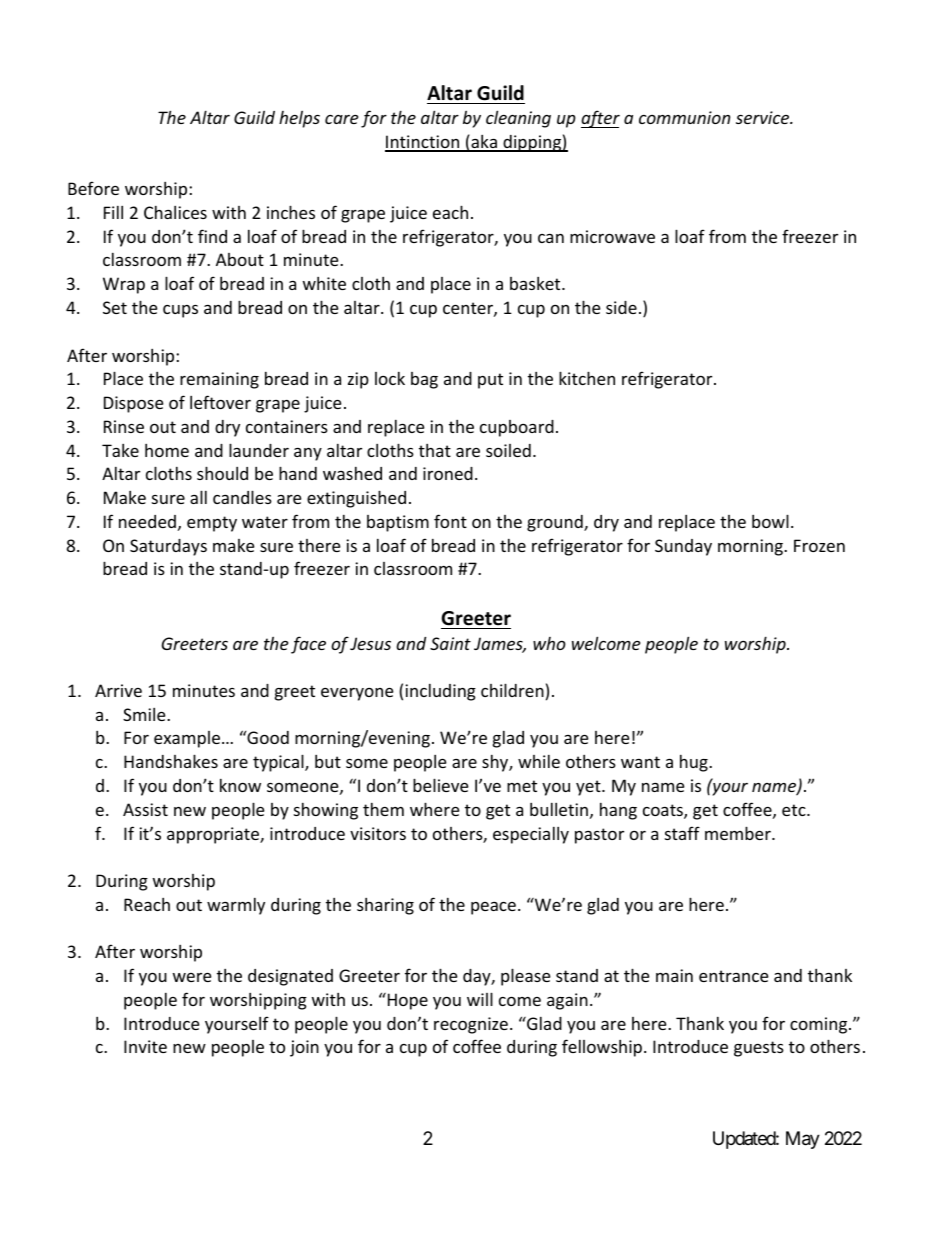 Image resolution: width=952 pixels, height=1233 pixels. What do you see at coordinates (471, 1025) in the screenshot?
I see `recognize` at bounding box center [471, 1025].
